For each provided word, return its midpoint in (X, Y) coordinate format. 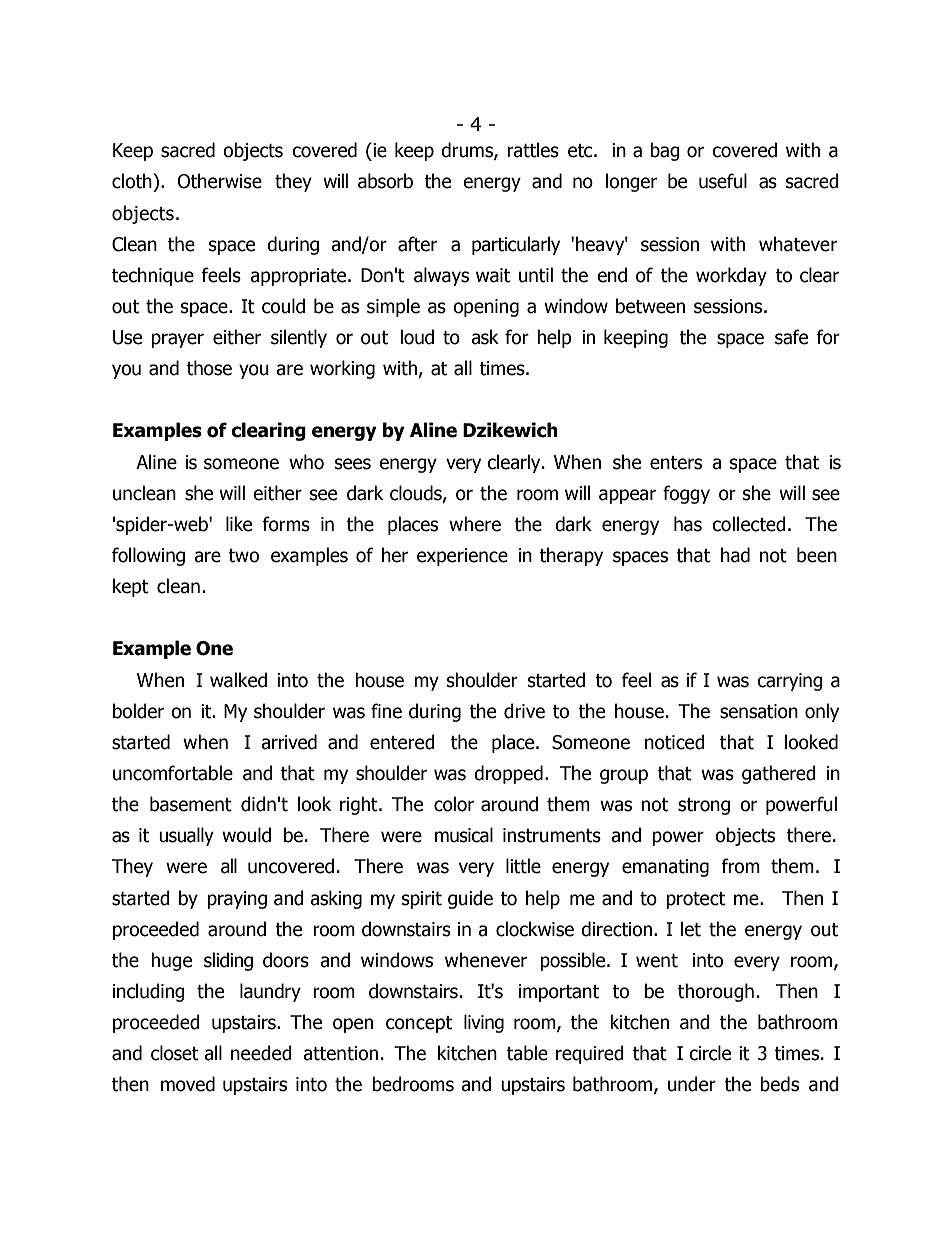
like (239, 524)
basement (191, 804)
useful (723, 181)
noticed (675, 742)
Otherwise (220, 181)
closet (175, 1053)
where (475, 524)
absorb (385, 181)
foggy (686, 494)
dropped (508, 774)
